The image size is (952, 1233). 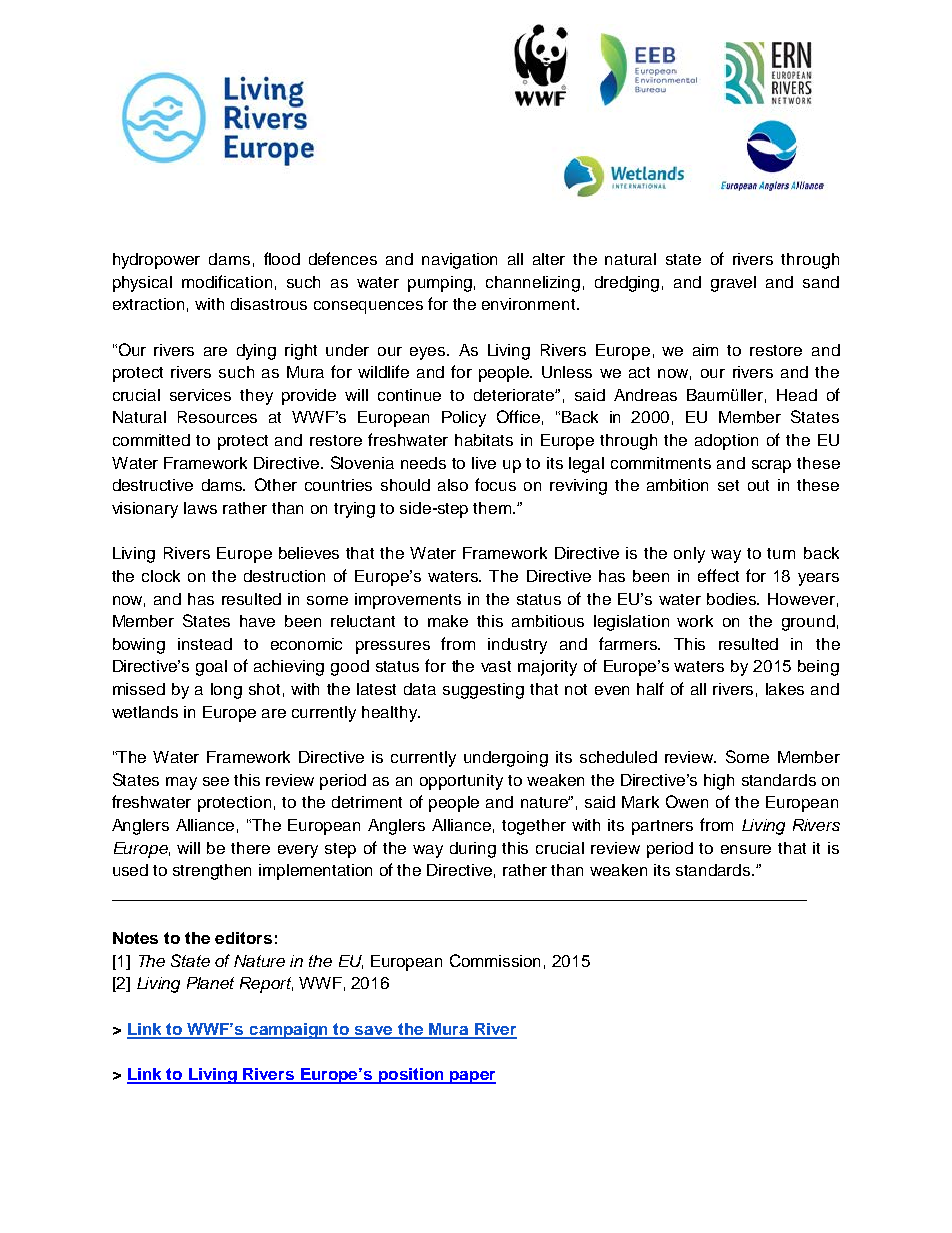 I want to click on navigation, so click(x=459, y=261).
